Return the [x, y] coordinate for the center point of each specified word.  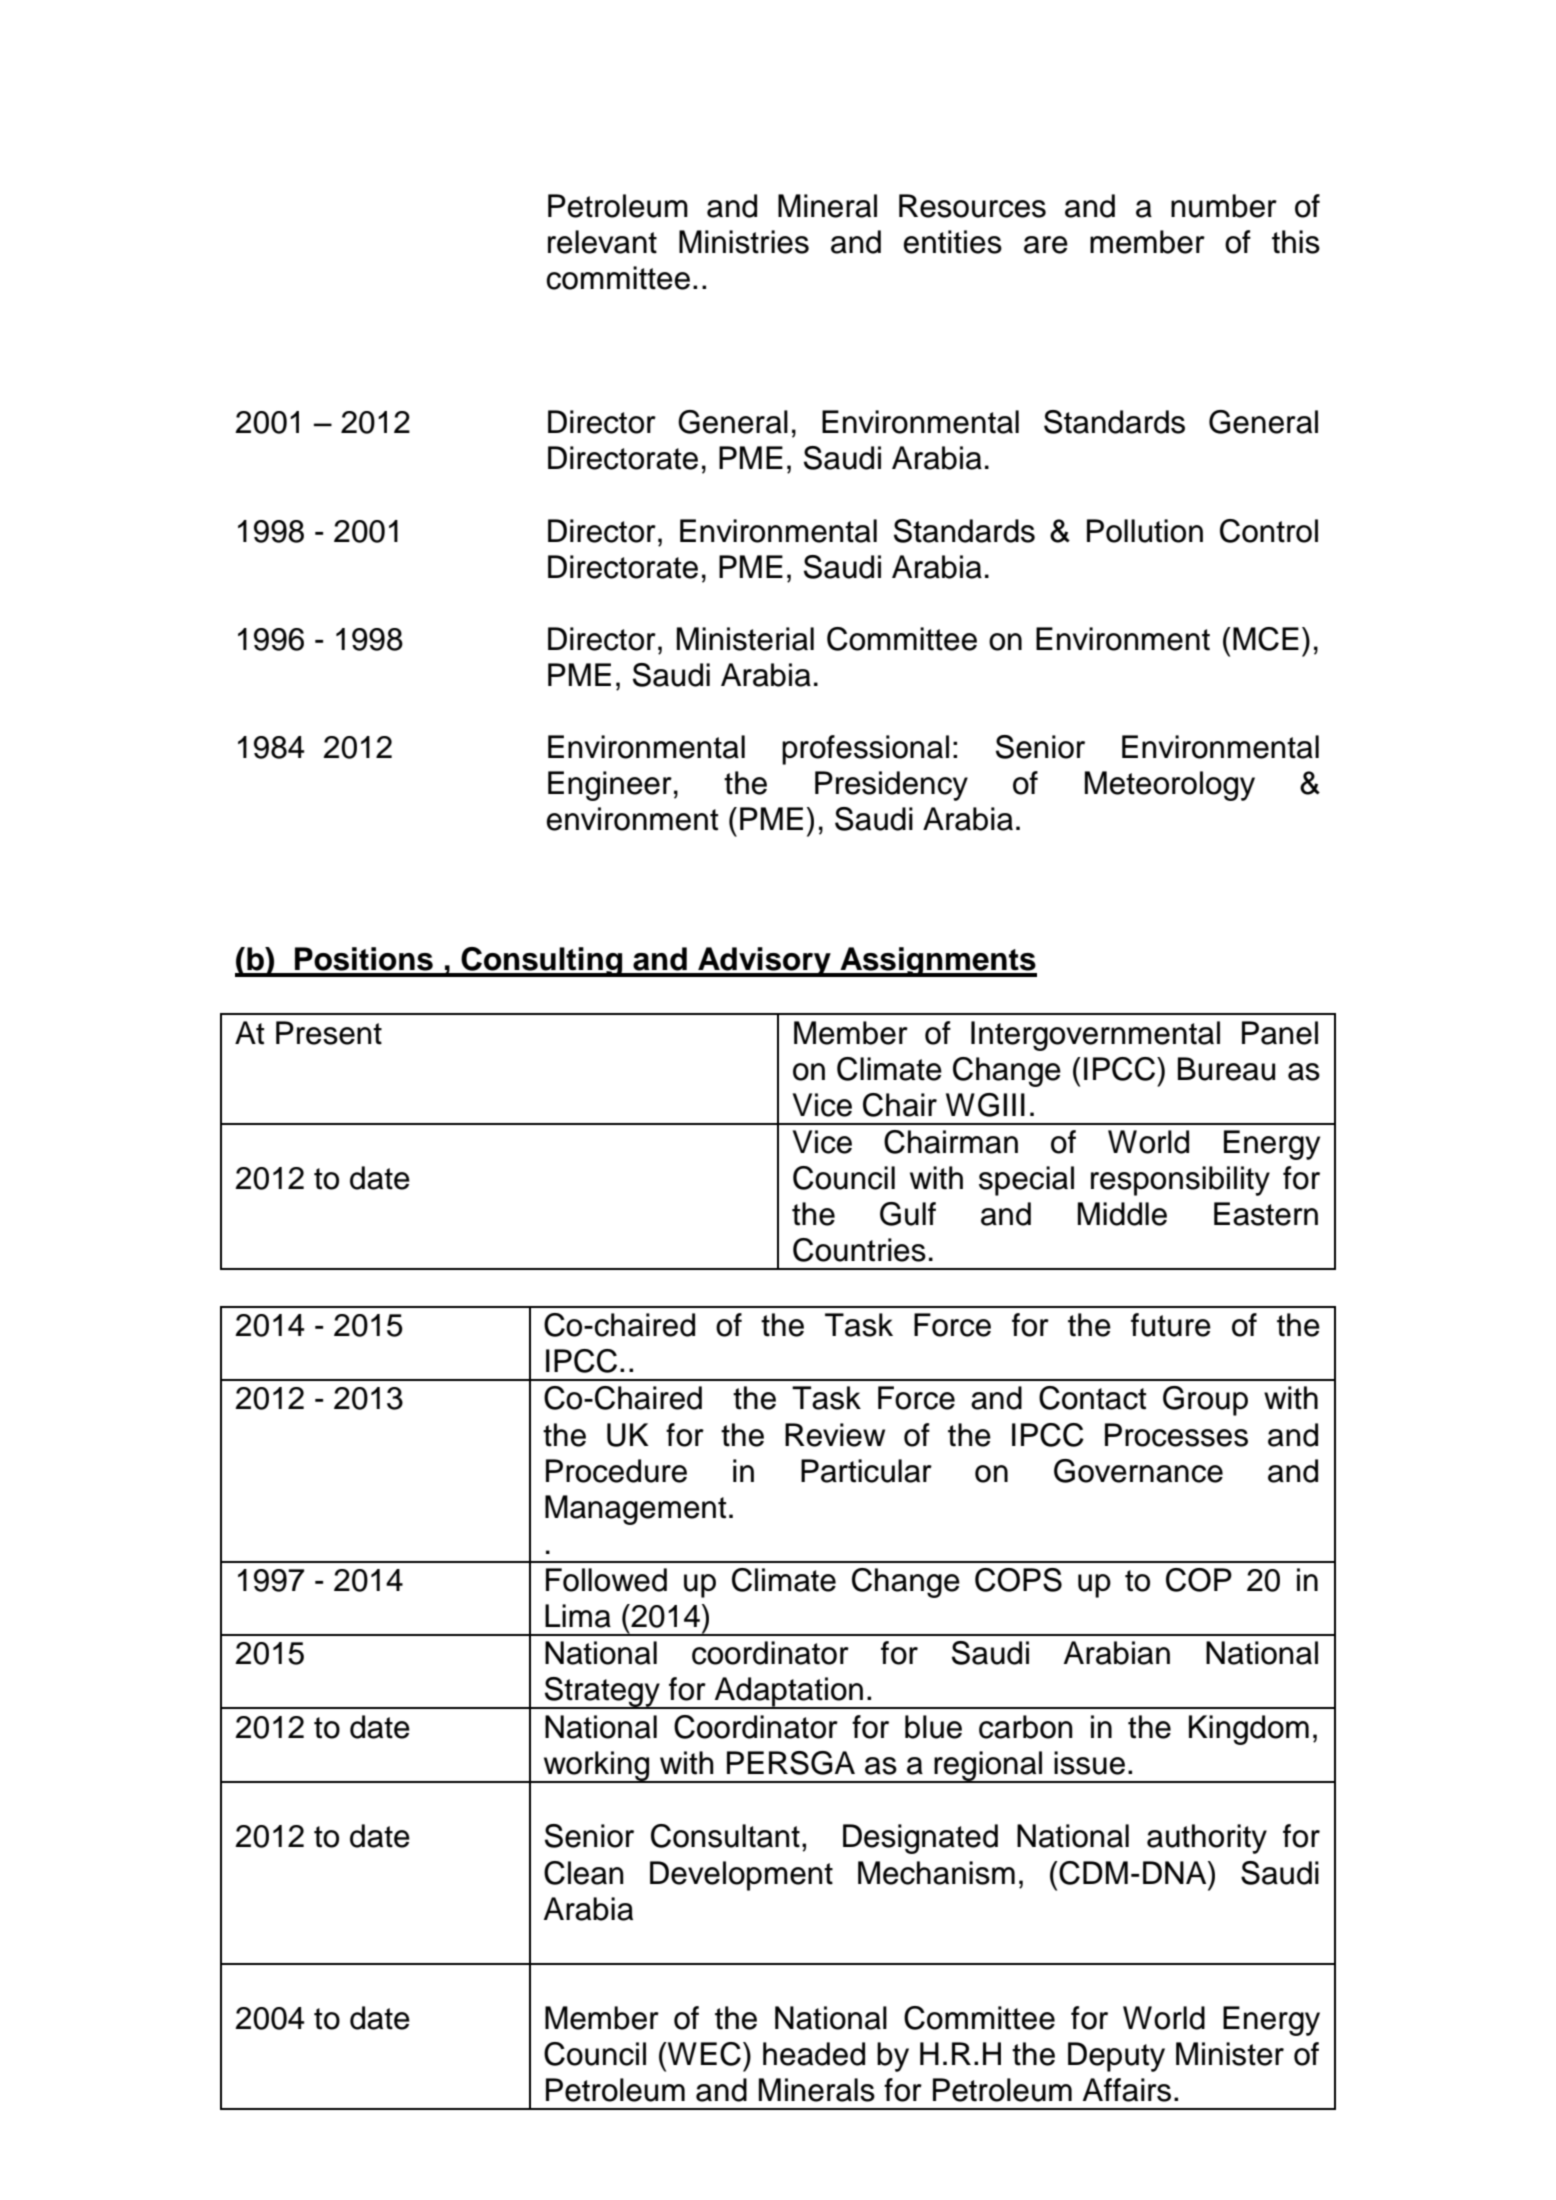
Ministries [744, 242]
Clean [584, 1873]
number [1224, 206]
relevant [602, 242]
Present [329, 1033]
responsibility [1180, 1181]
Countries [859, 1250]
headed [814, 2054]
